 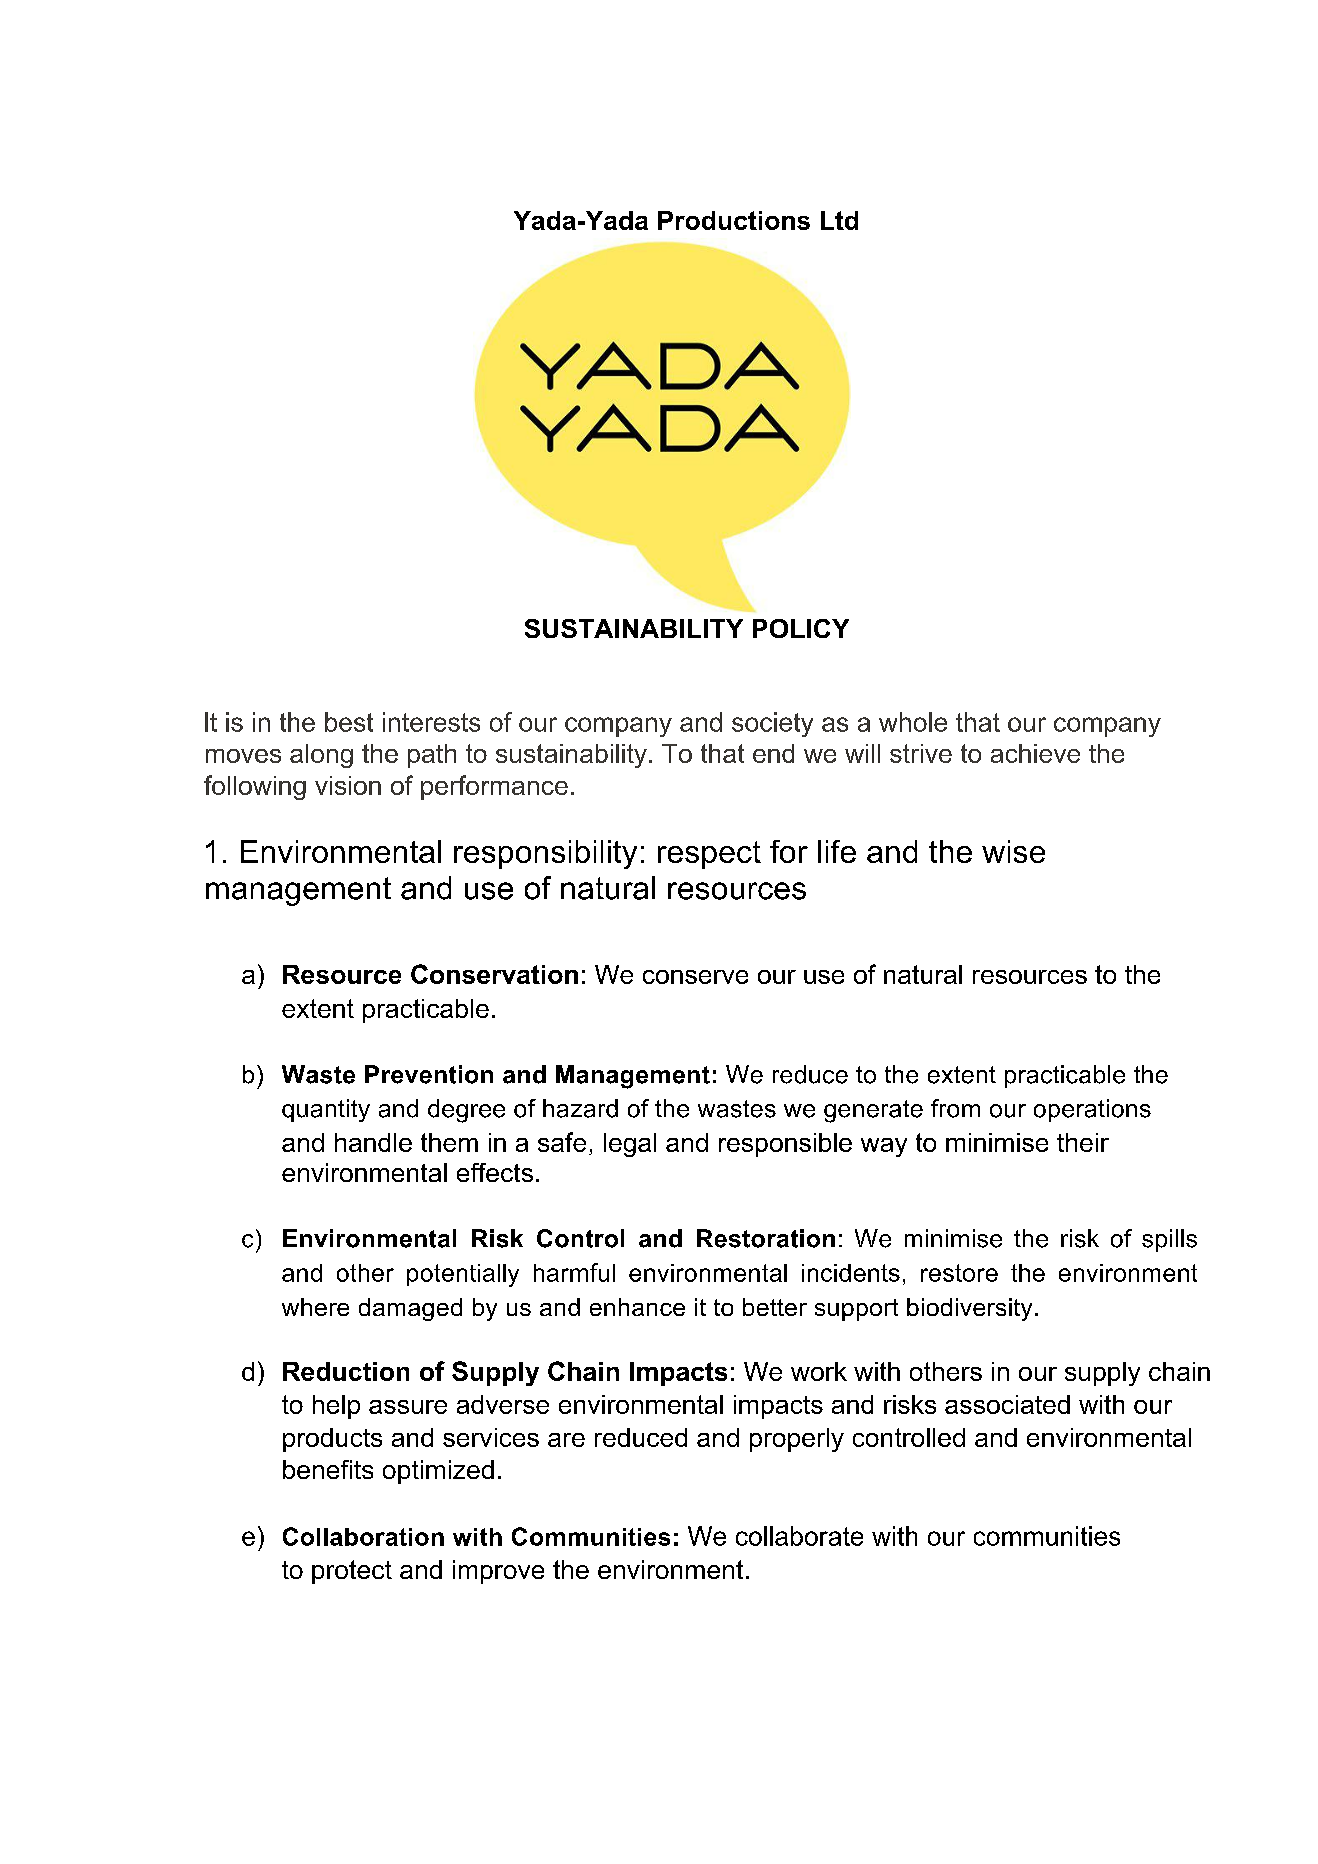 I want to click on POLICY, so click(x=801, y=628).
